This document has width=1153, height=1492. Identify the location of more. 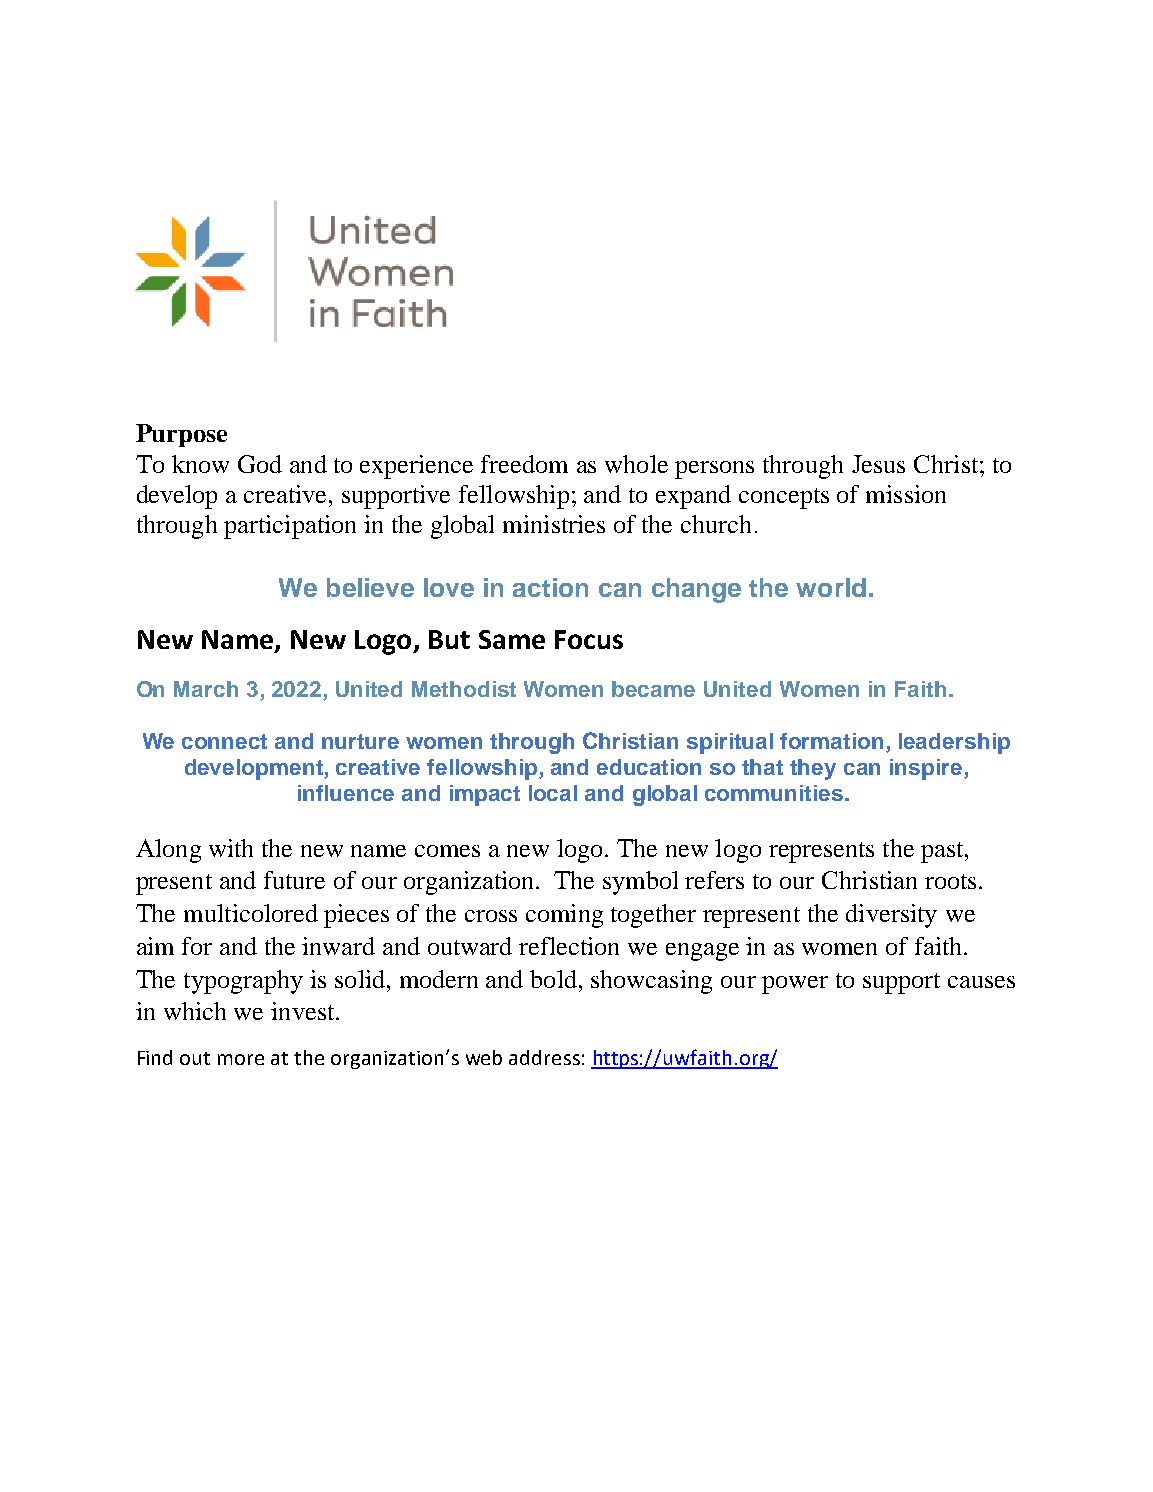
(241, 1059).
